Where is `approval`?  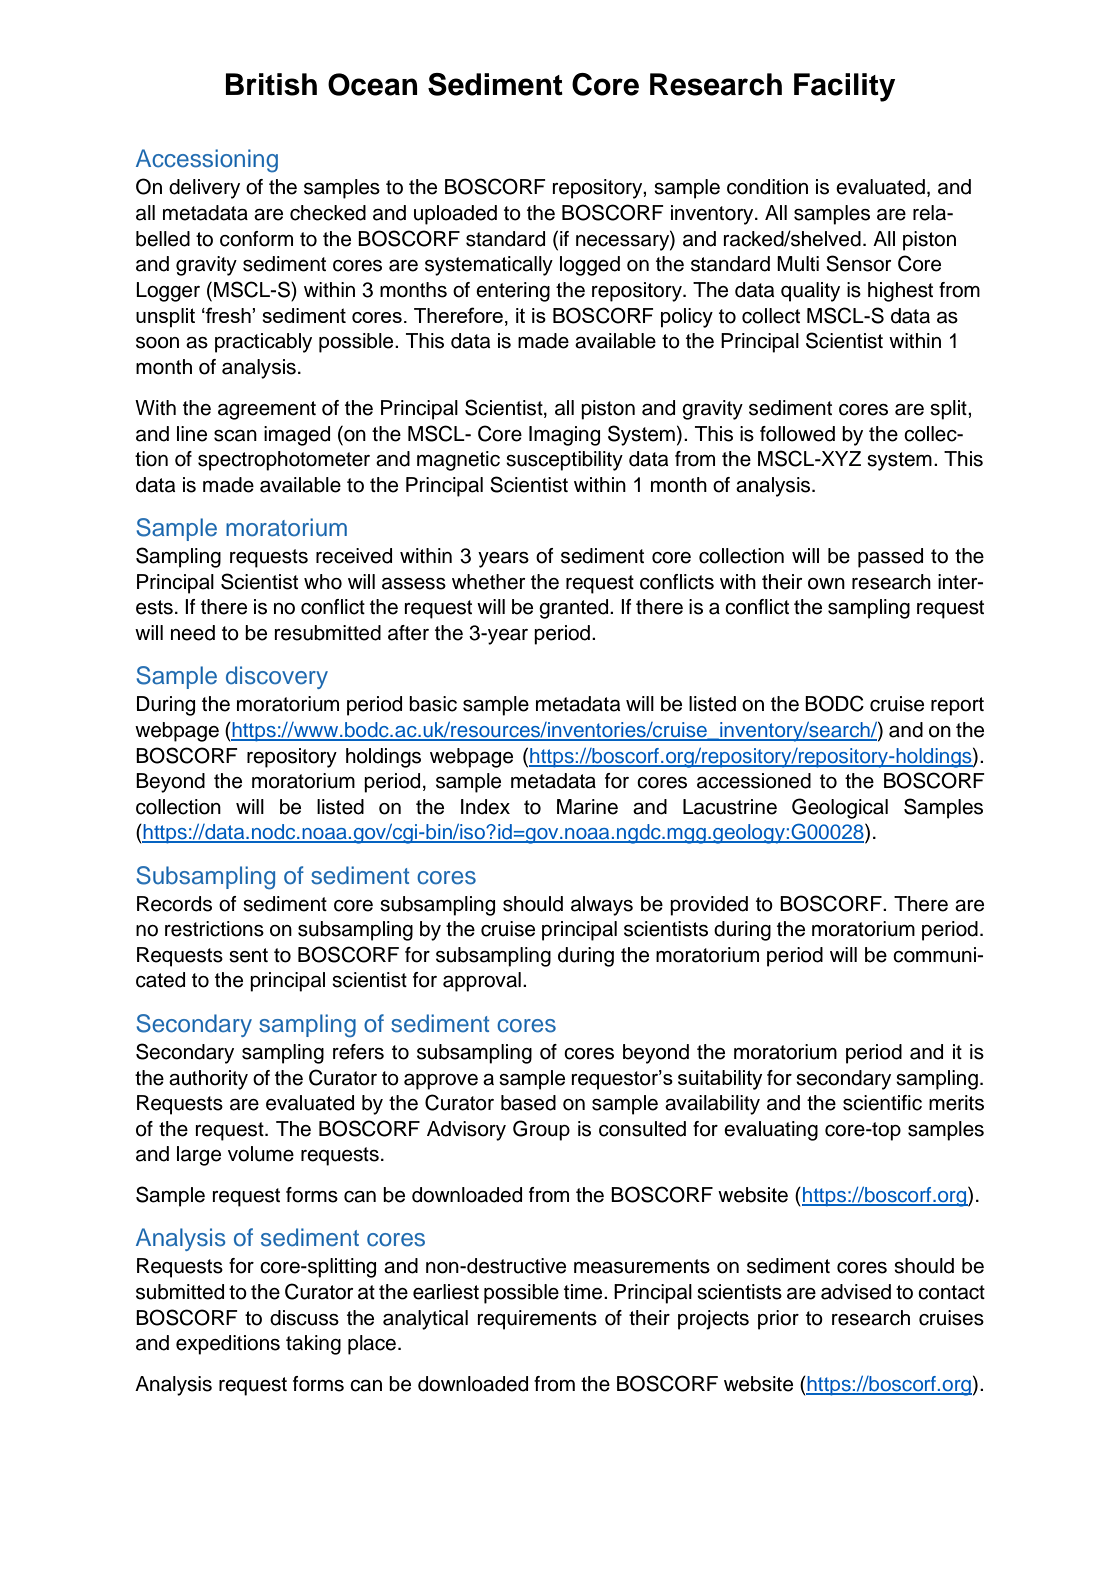 approval is located at coordinates (482, 982).
